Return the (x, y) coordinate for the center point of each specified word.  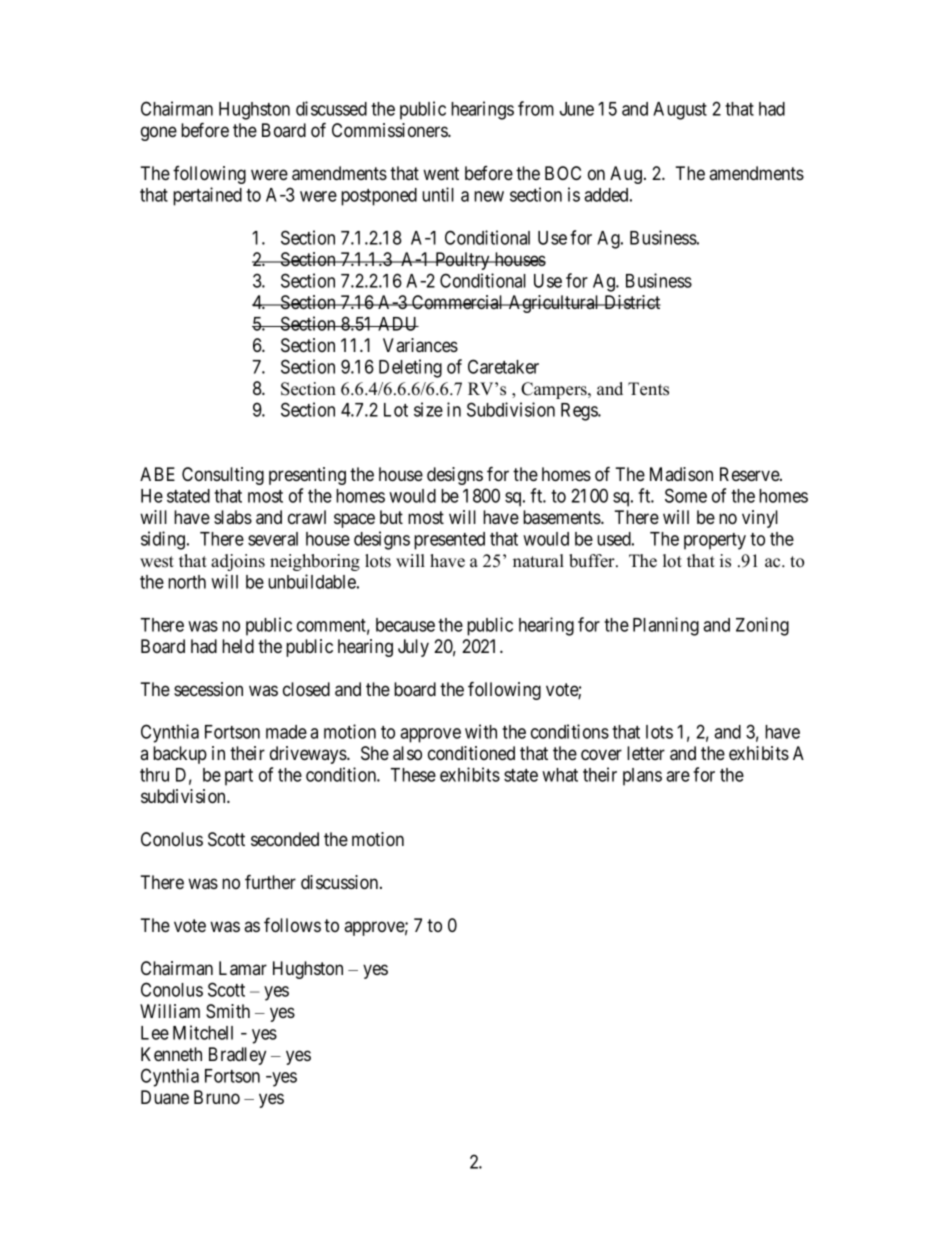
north (187, 582)
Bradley (237, 1056)
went (441, 173)
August (680, 111)
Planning (666, 626)
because (405, 625)
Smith (228, 1011)
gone (159, 133)
